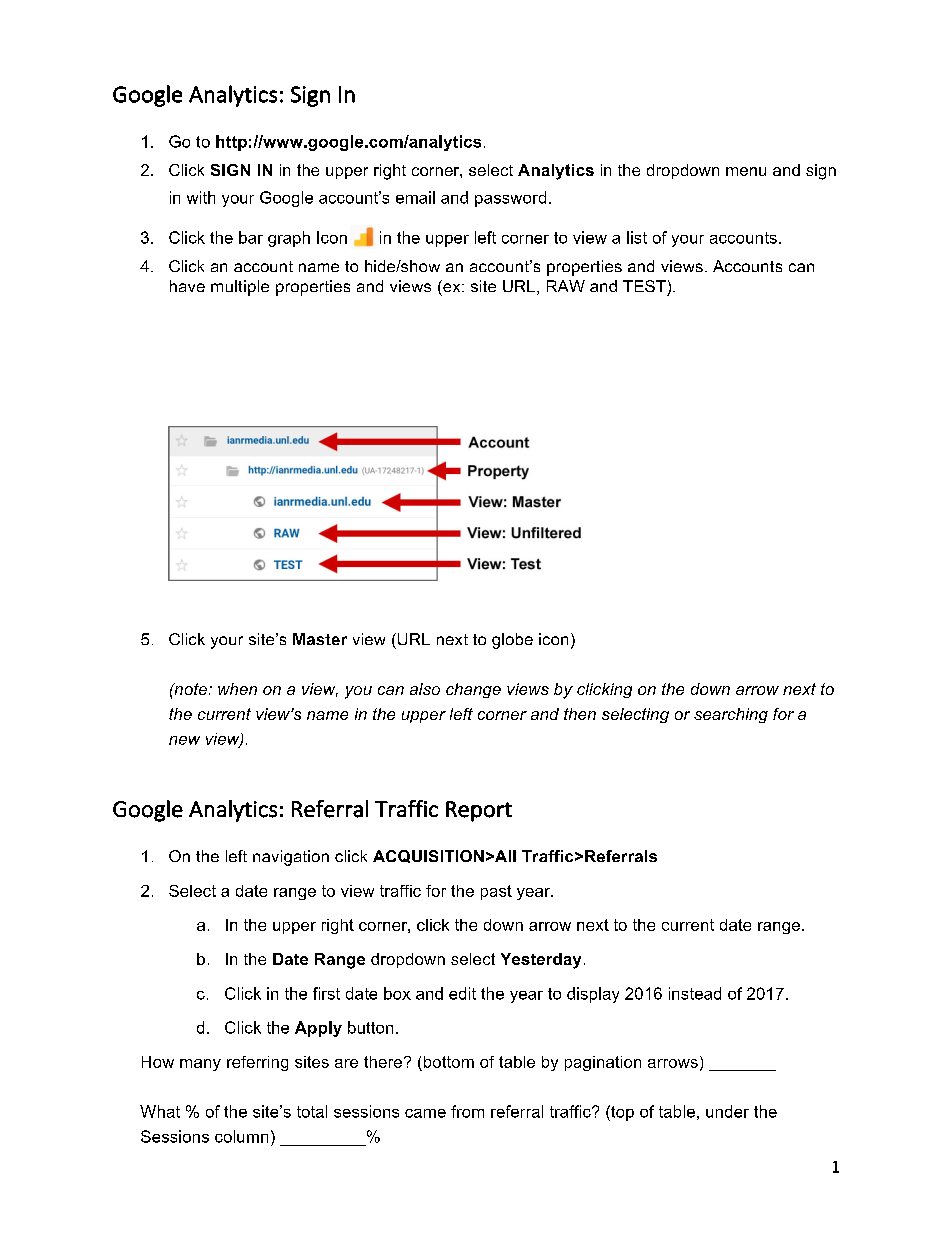 This page has width=952, height=1233. I want to click on column, so click(241, 1136).
